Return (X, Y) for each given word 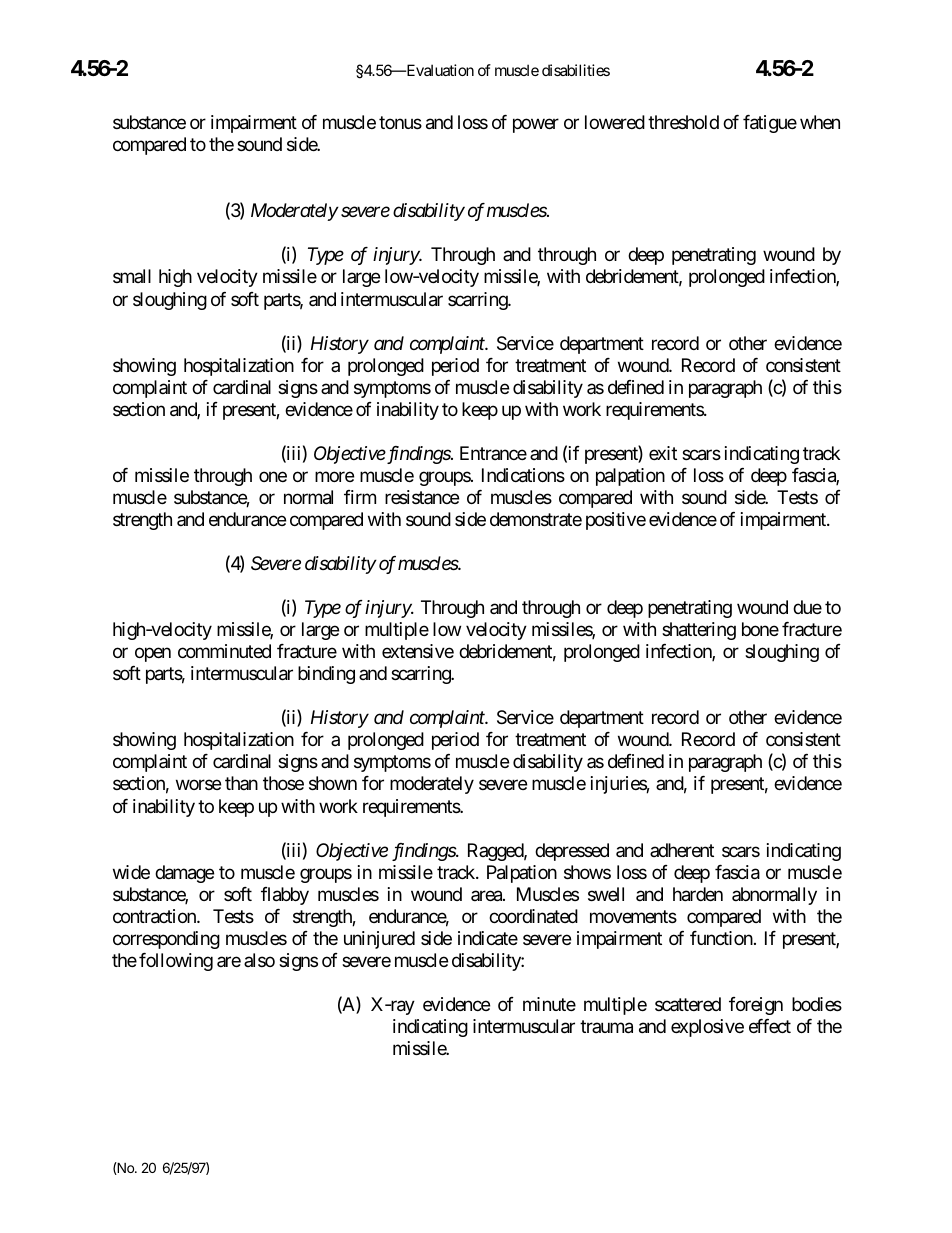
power (536, 126)
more (334, 476)
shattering (699, 631)
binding (326, 675)
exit (663, 453)
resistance (422, 497)
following (176, 962)
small (132, 276)
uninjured (379, 940)
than (241, 783)
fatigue (770, 124)
